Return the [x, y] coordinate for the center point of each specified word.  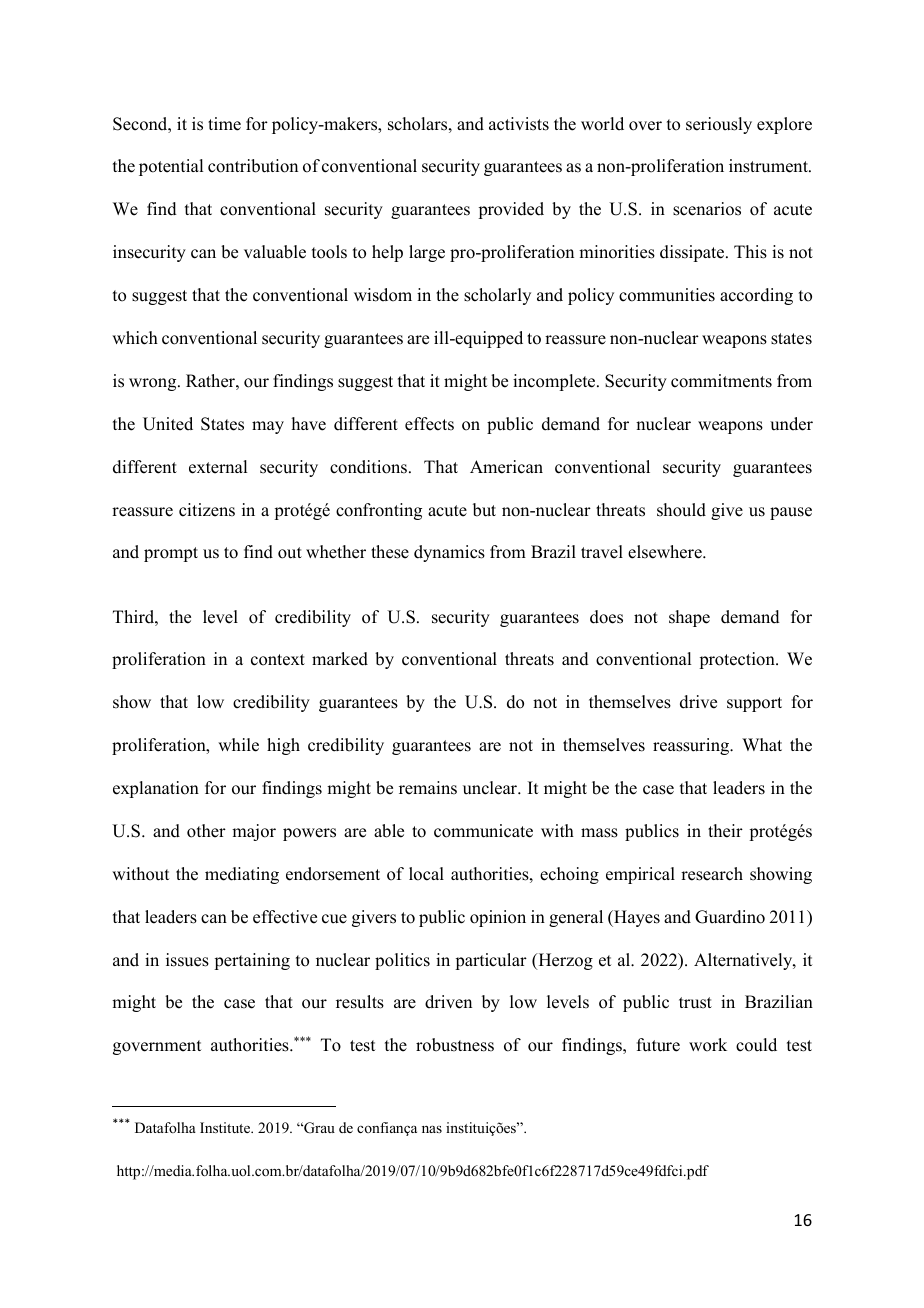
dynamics [449, 553]
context [278, 660]
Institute [226, 1127]
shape [689, 618]
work [708, 1045]
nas [432, 1129]
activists [519, 124]
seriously [719, 125]
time [224, 124]
